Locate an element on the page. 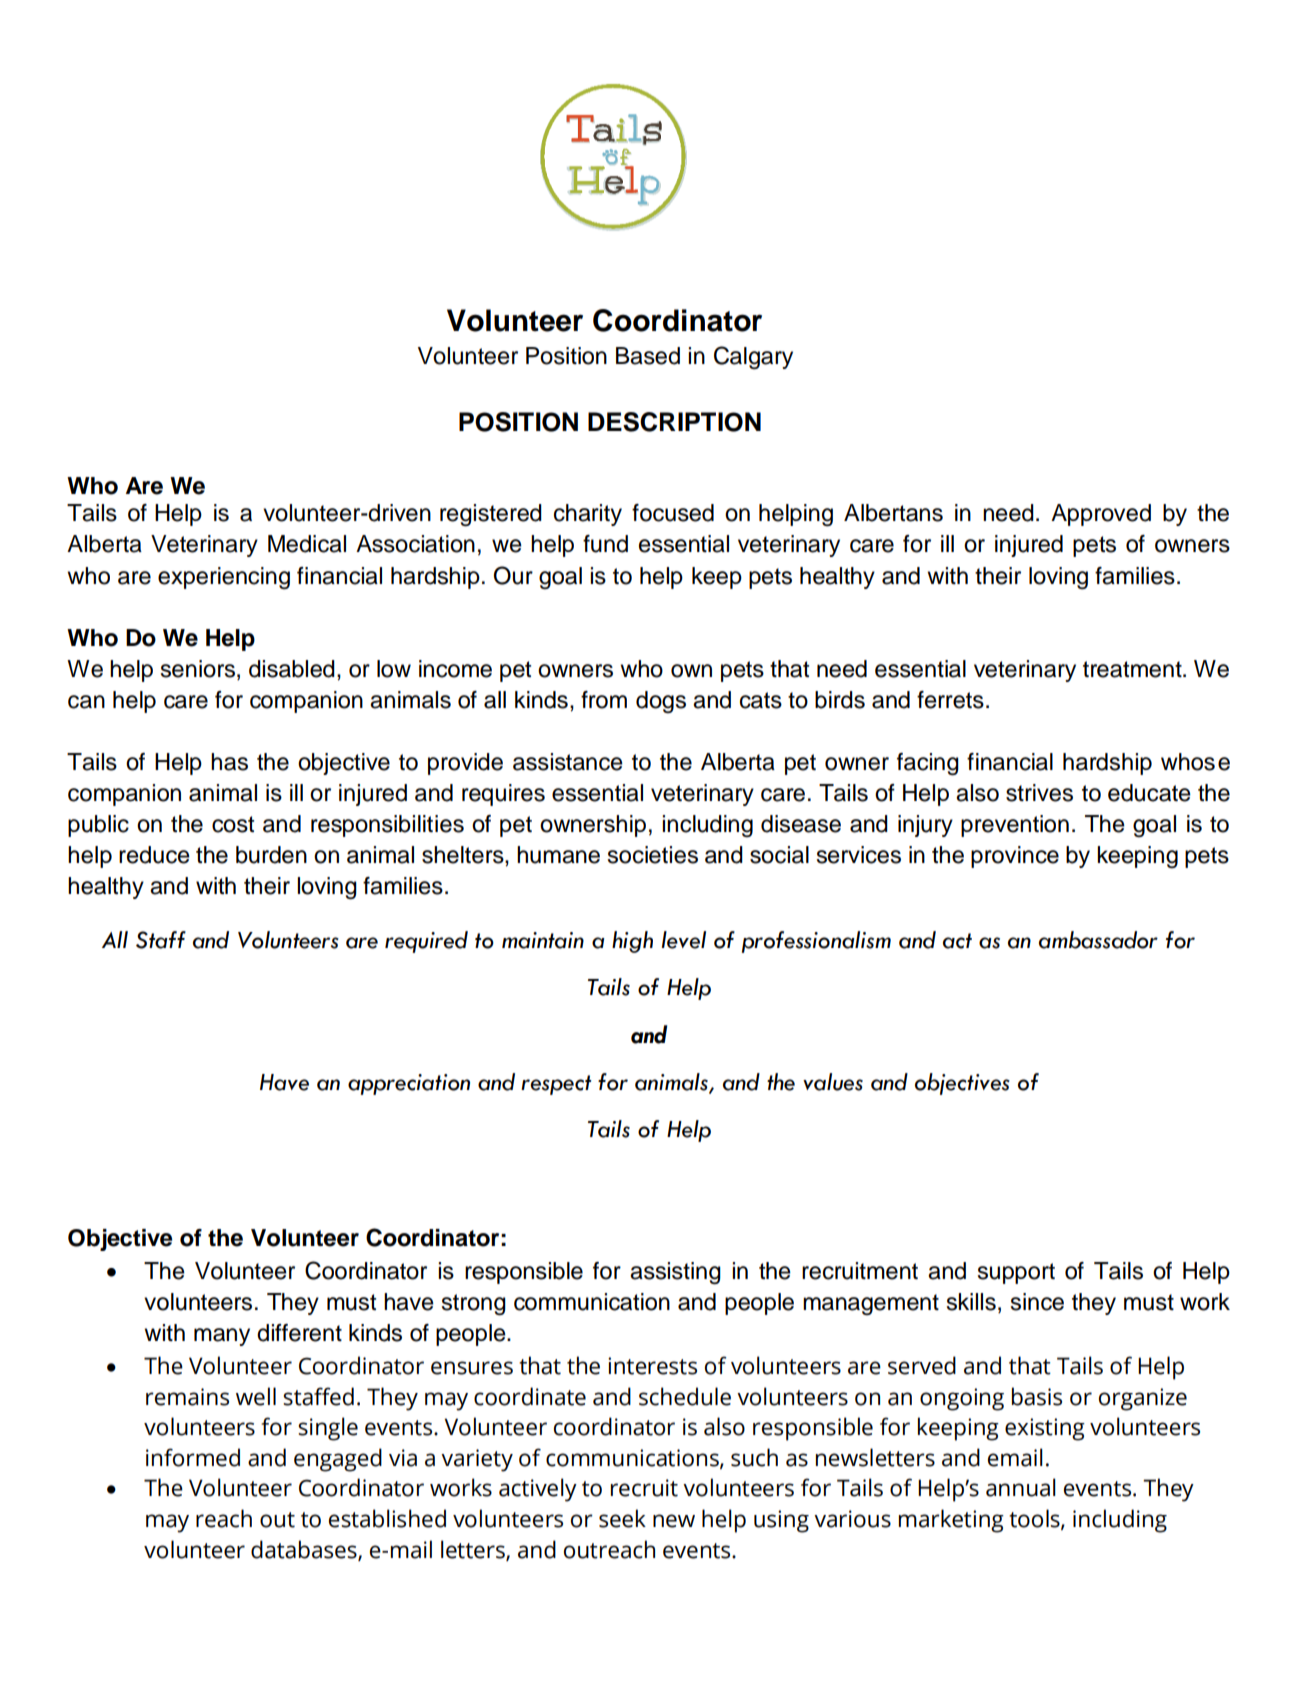 The height and width of the image is (1692, 1307). DESCRIPTION is located at coordinates (674, 422).
